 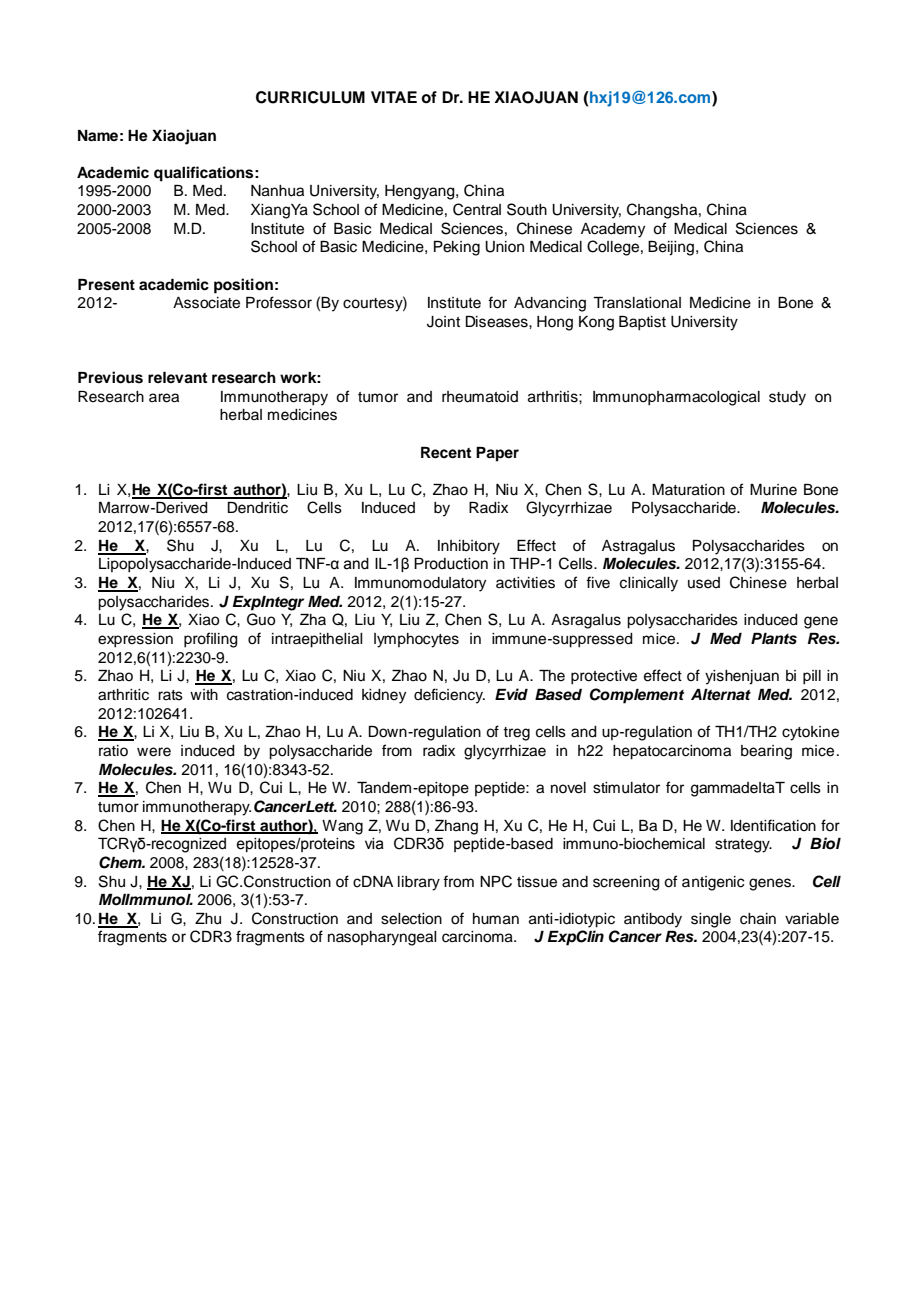 I want to click on Academy, so click(x=613, y=230).
